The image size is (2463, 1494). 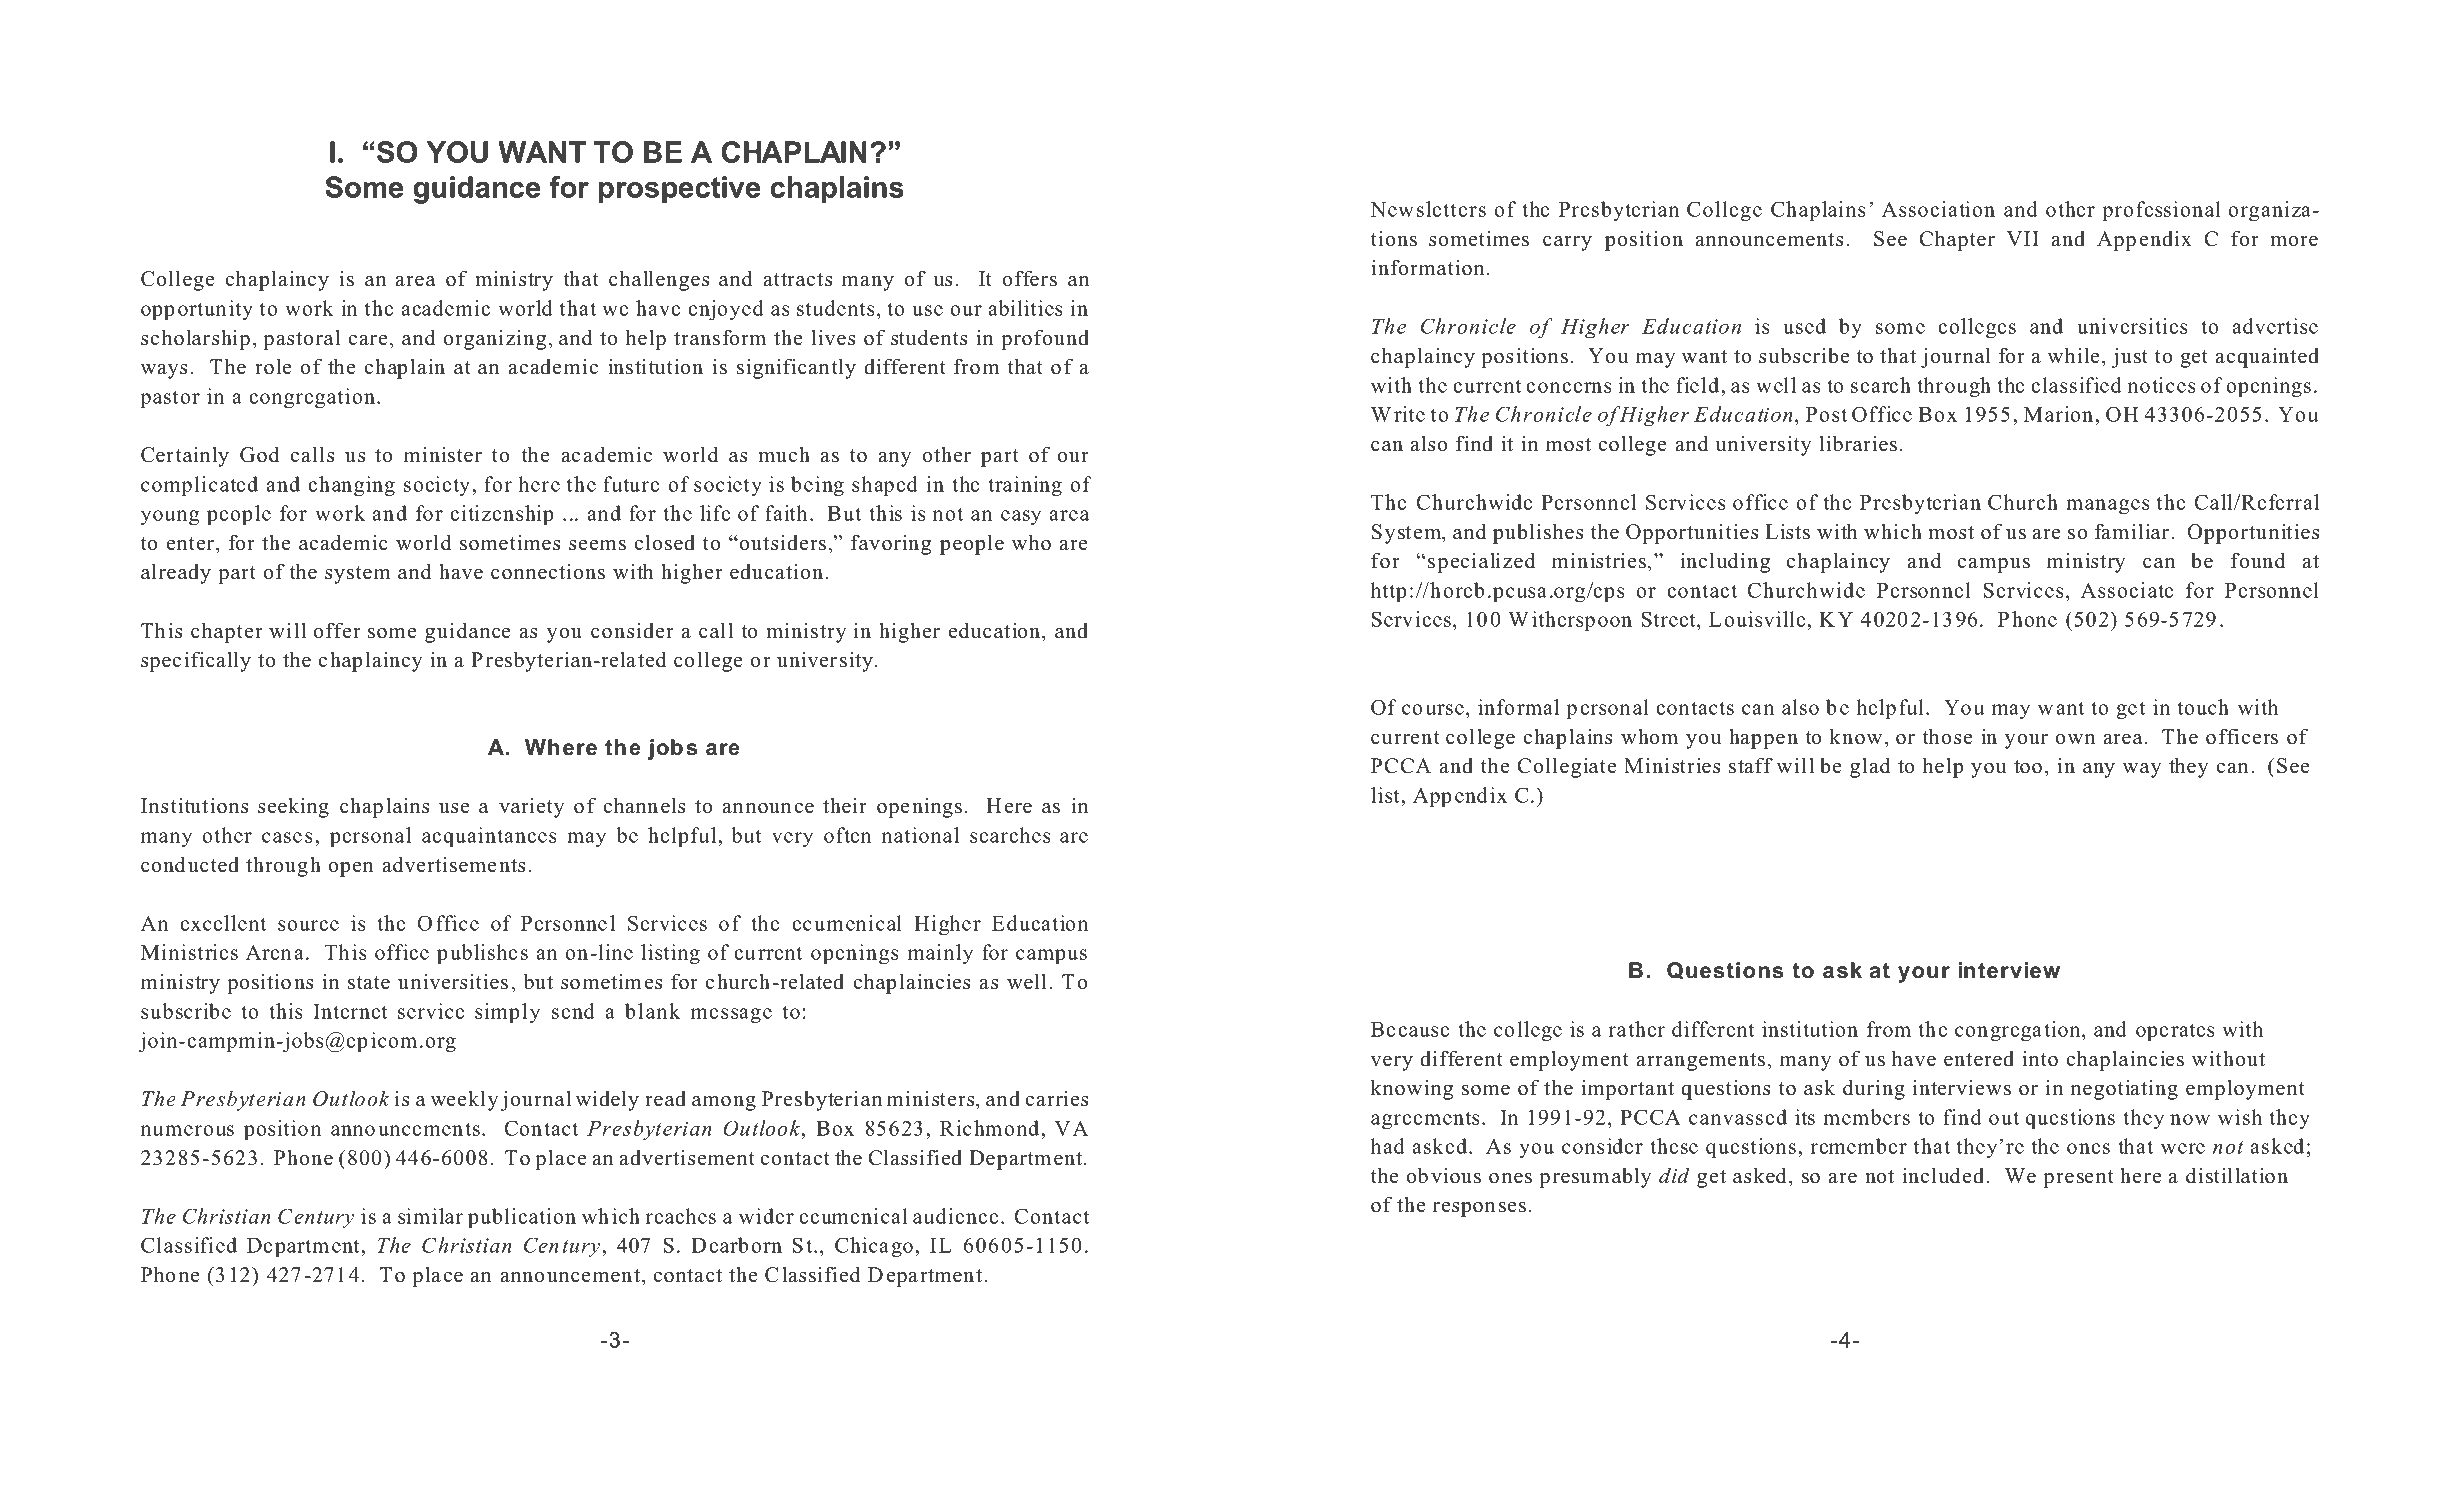 I want to click on variety, so click(x=531, y=808).
